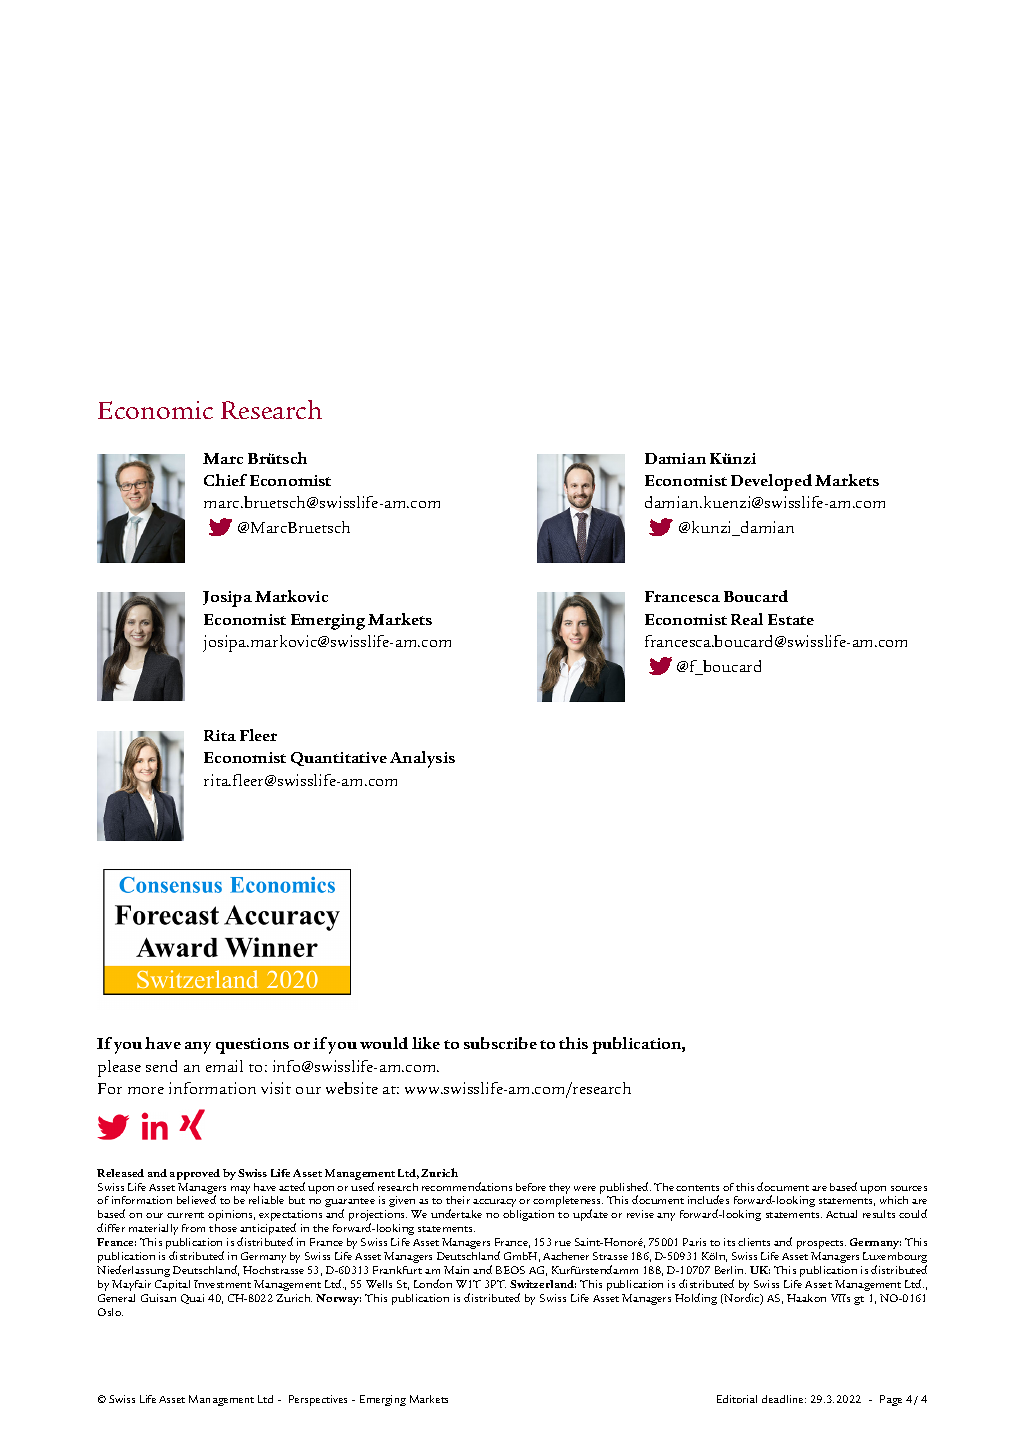  I want to click on Developed, so click(771, 482).
